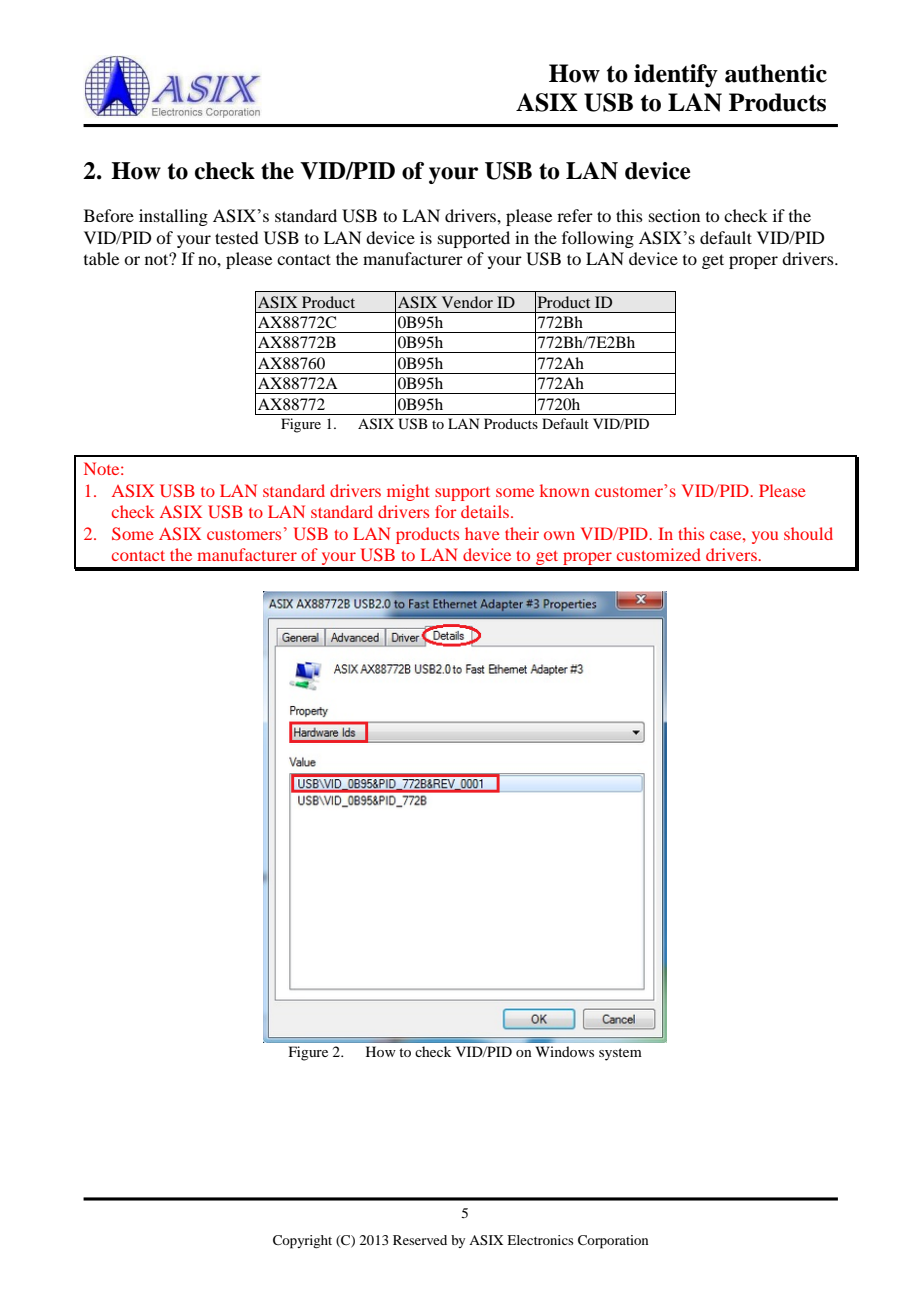 This image has height=1308, width=924. What do you see at coordinates (482, 533) in the image?
I see `have` at bounding box center [482, 533].
